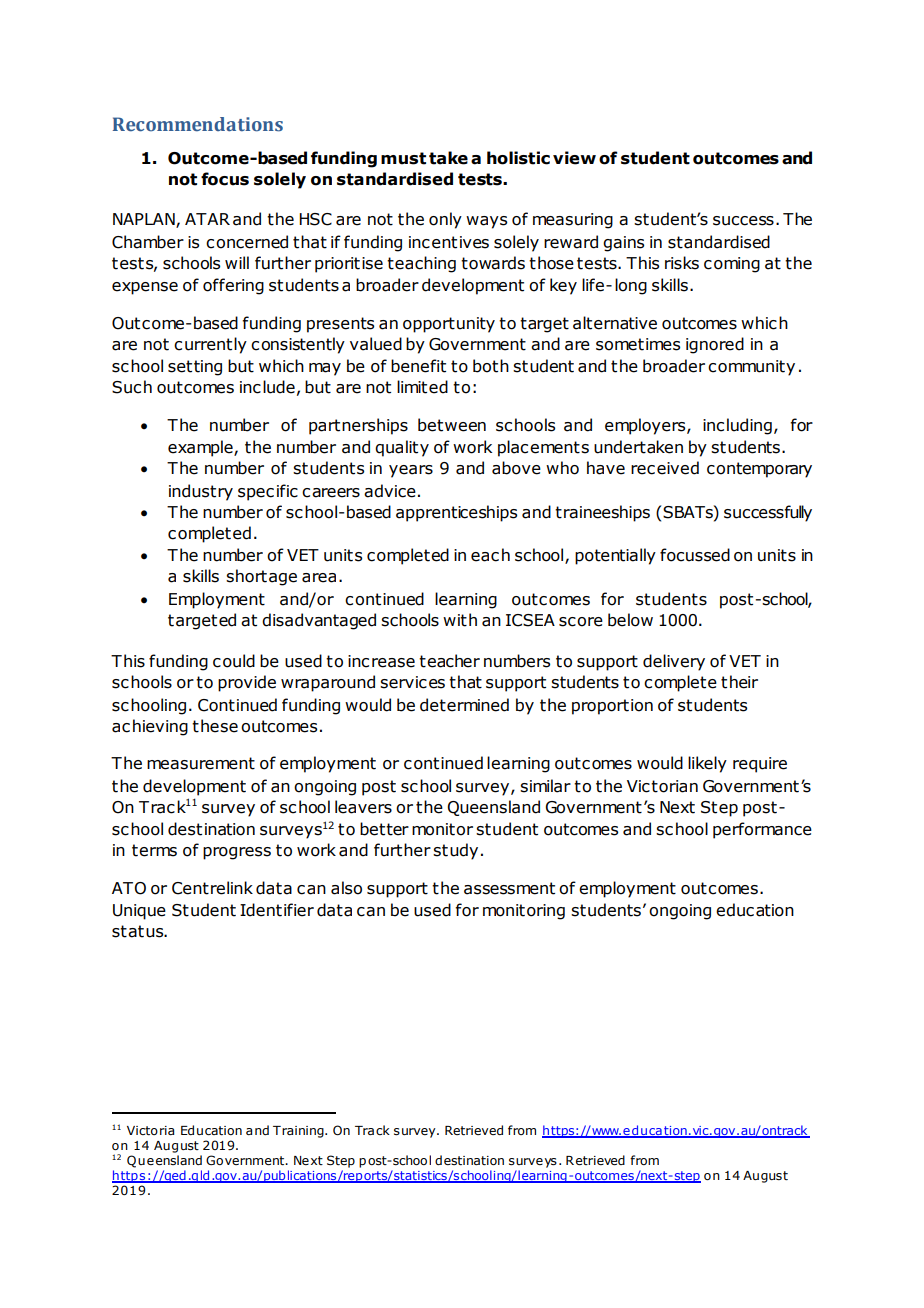 The height and width of the document is (1308, 924). Describe the element at coordinates (201, 448) in the document. I see `example` at that location.
